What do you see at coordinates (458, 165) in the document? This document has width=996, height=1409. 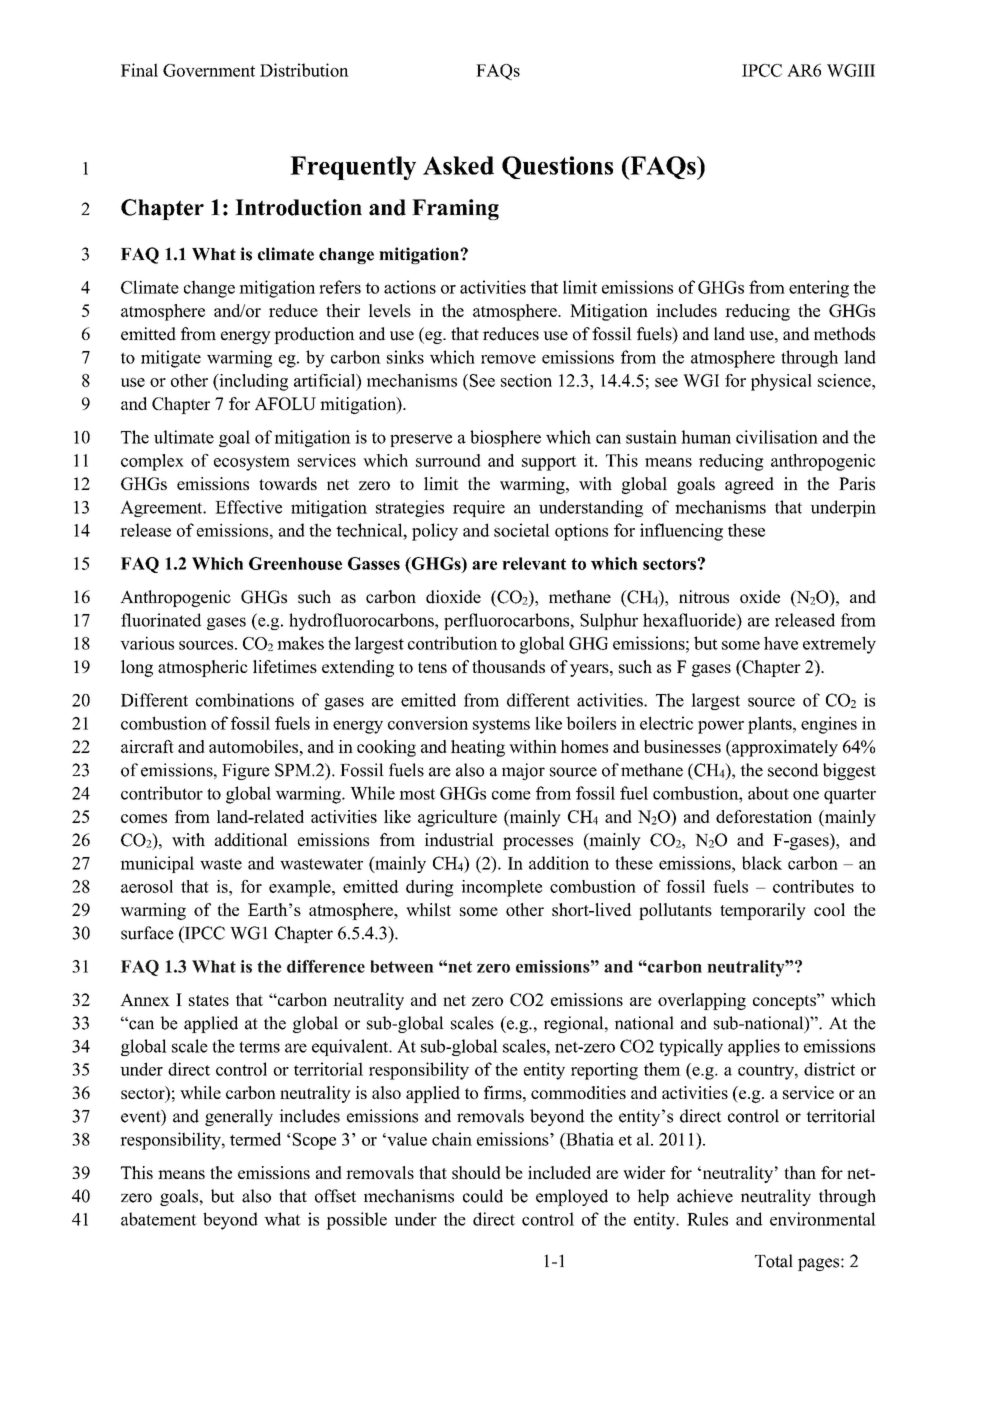 I see `Asked` at bounding box center [458, 165].
